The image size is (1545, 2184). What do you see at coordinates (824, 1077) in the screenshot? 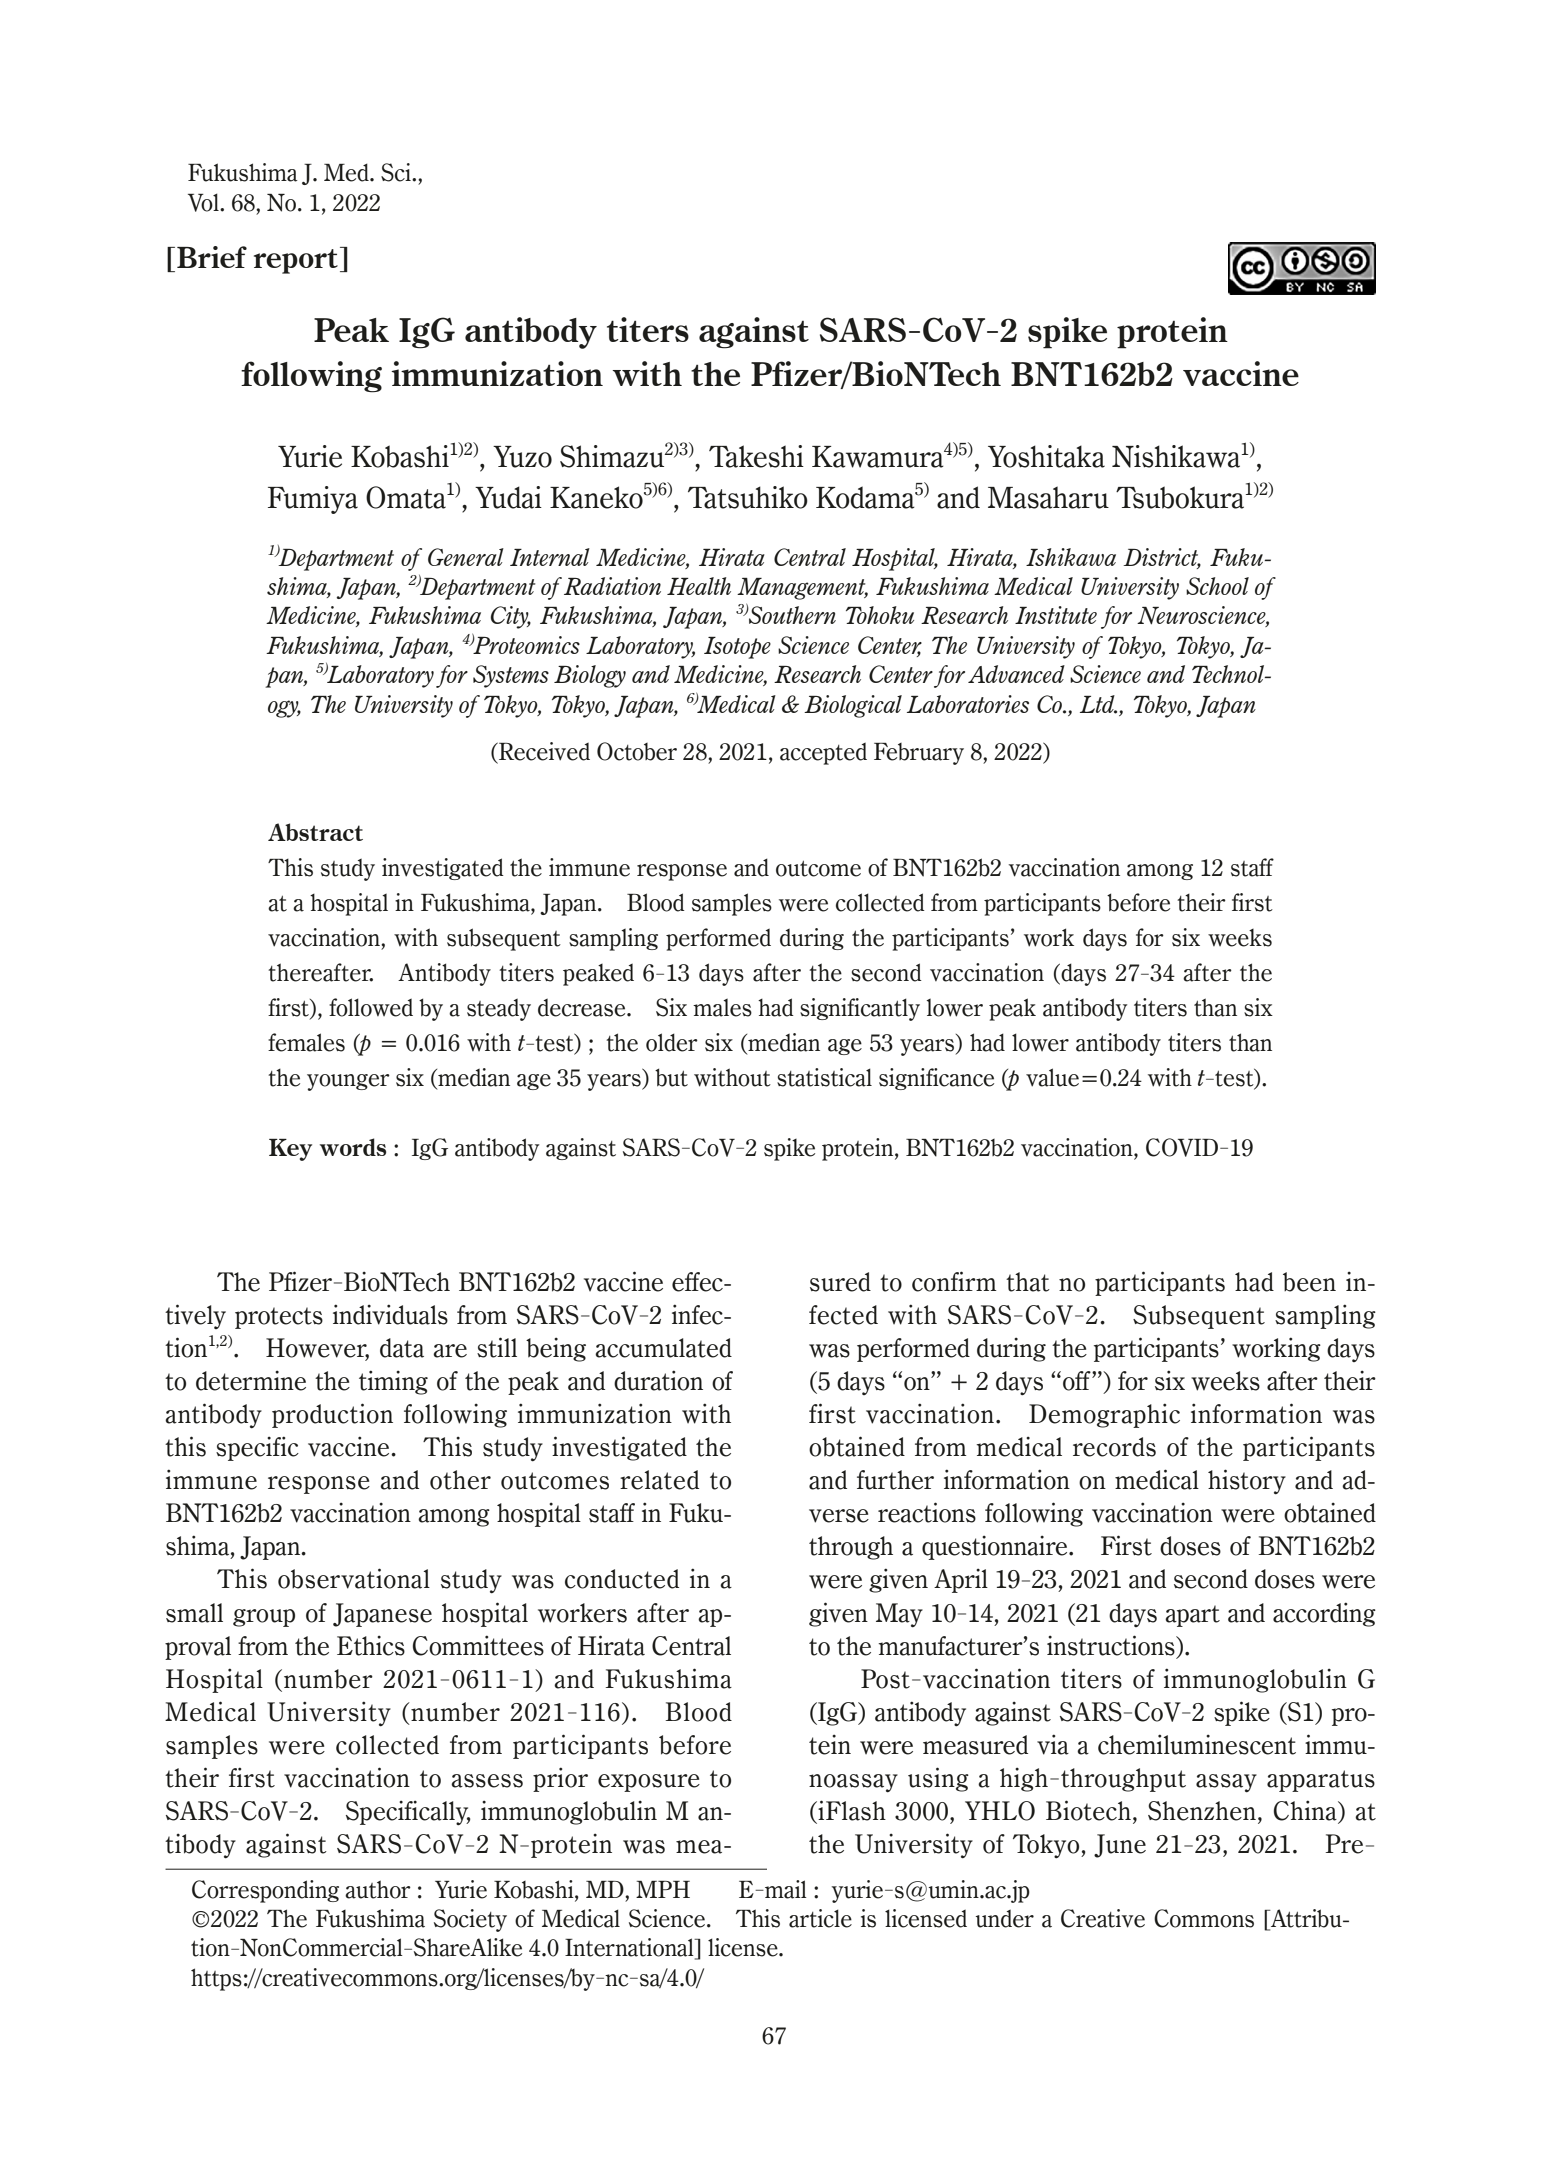
I see `statistical` at bounding box center [824, 1077].
